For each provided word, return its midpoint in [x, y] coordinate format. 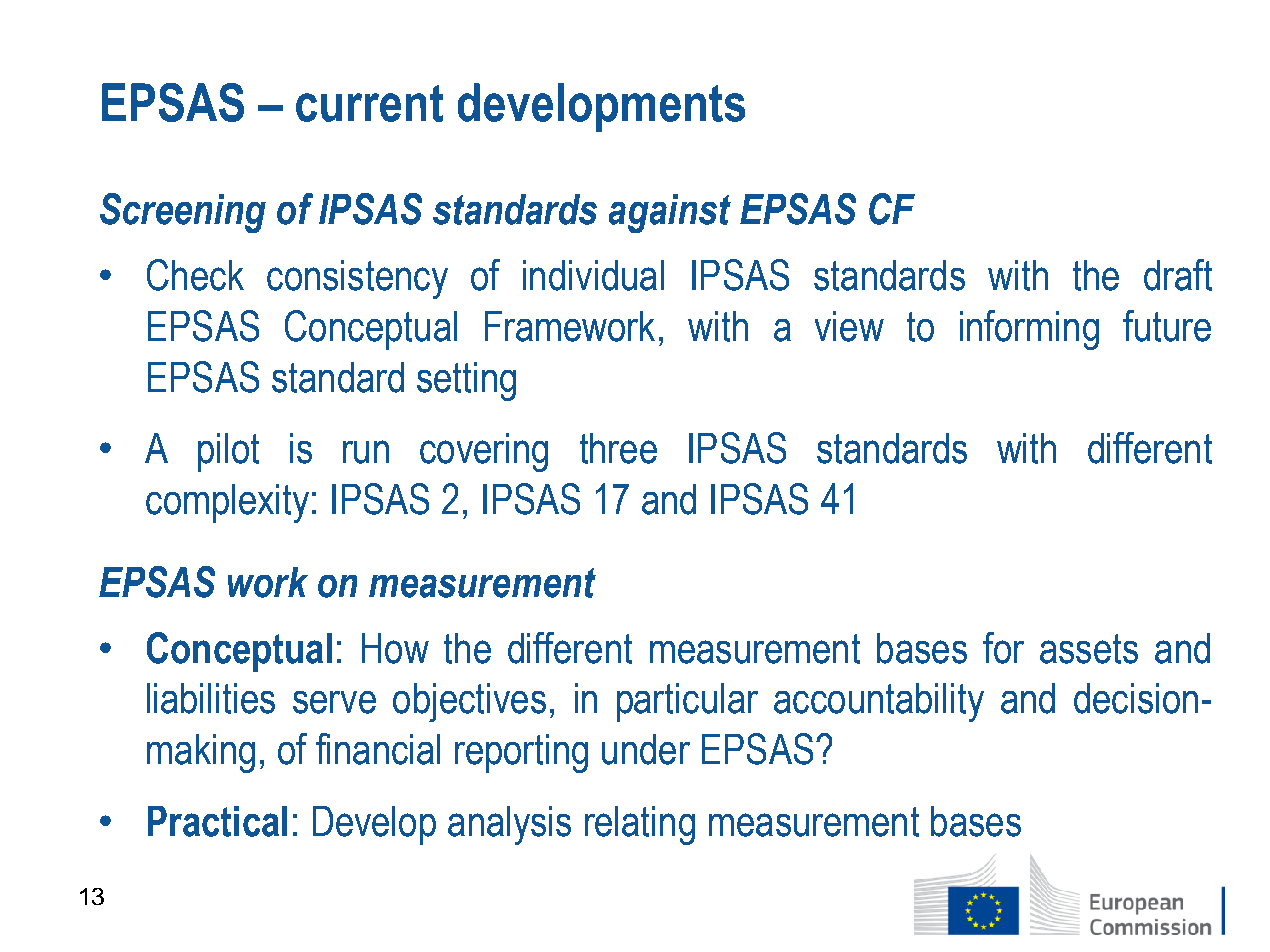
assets [1089, 649]
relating [640, 825]
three [618, 448]
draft [1178, 275]
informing [1029, 330]
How [395, 648]
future [1167, 326]
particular [687, 702]
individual [593, 275]
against [670, 213]
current [369, 103]
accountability [879, 702]
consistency [357, 279]
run [366, 452]
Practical [217, 821]
